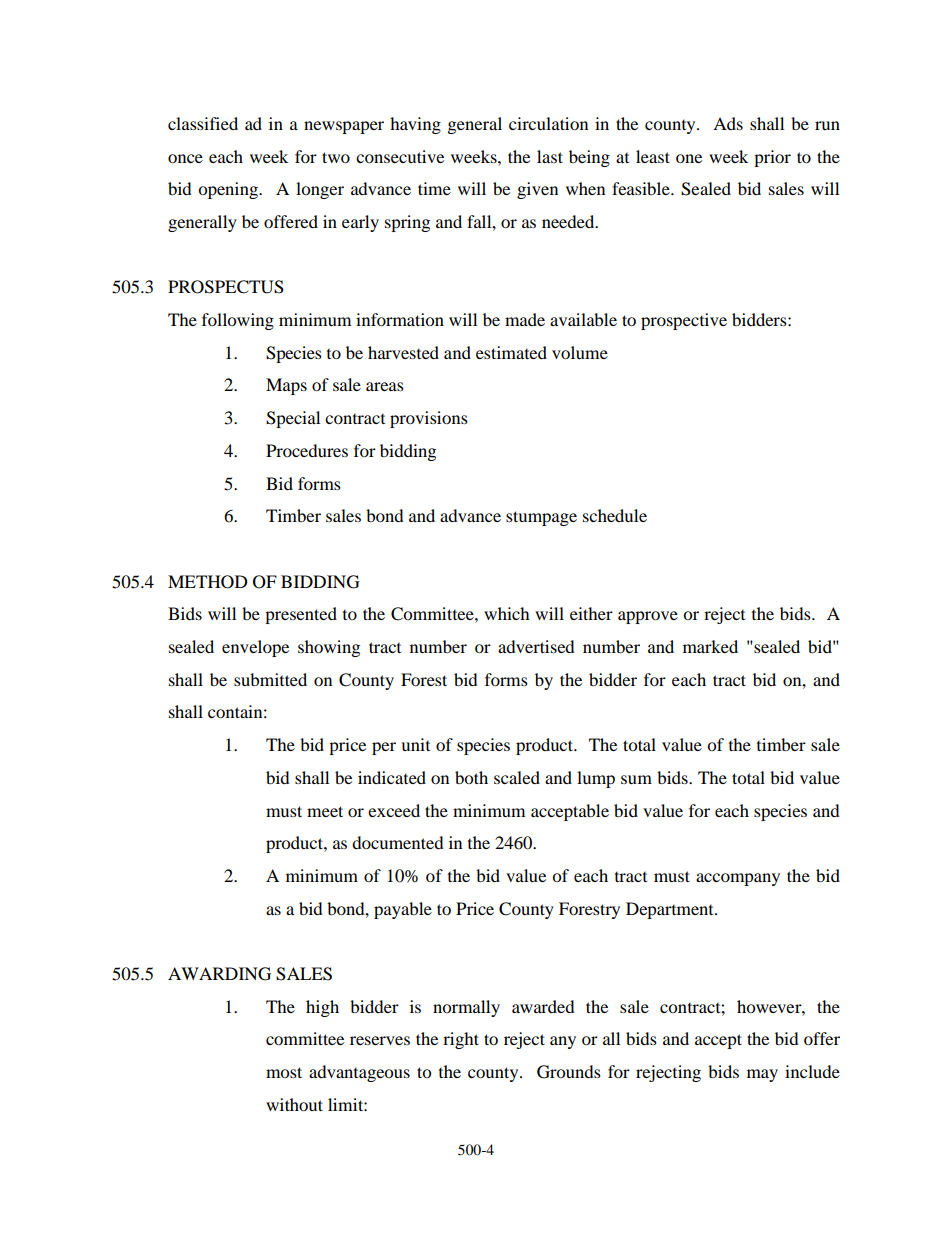  Describe the element at coordinates (325, 811) in the image. I see `meet` at that location.
